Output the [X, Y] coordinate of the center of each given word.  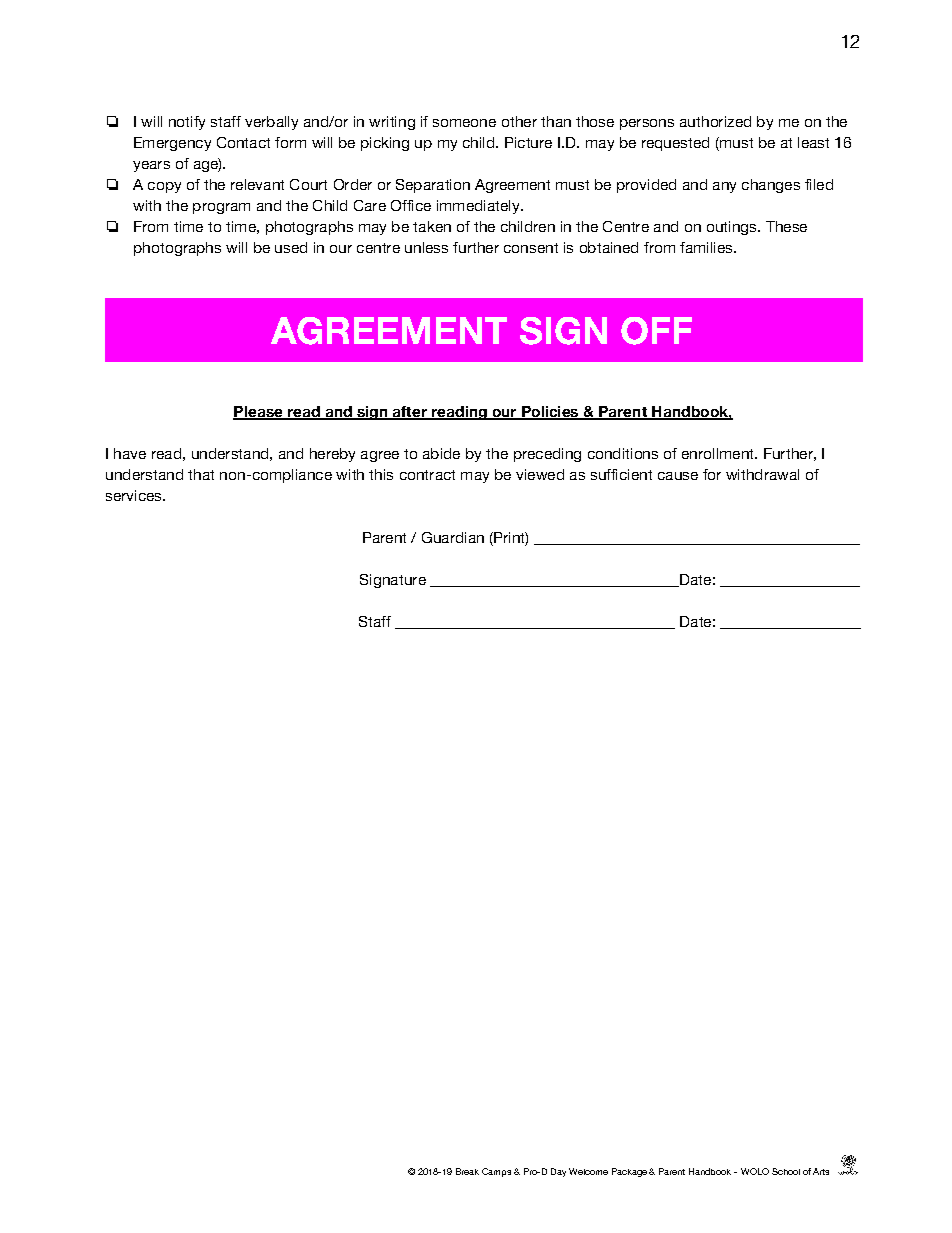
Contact [243, 142]
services [135, 495]
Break [467, 1171]
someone [464, 123]
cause [678, 476]
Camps [498, 1172]
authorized [715, 121]
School [786, 1171]
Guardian [453, 537]
